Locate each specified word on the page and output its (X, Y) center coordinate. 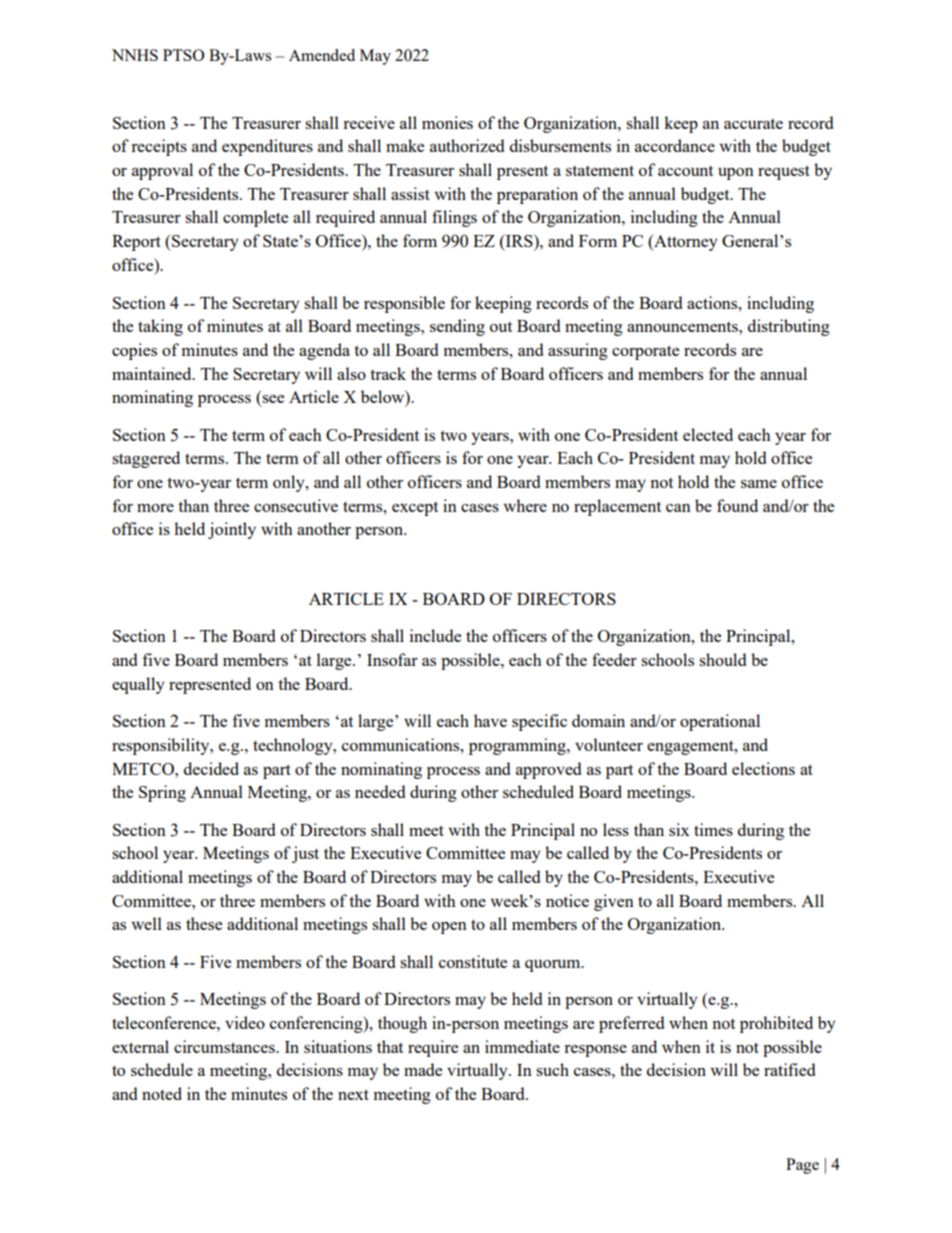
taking (160, 327)
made (423, 1069)
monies (447, 122)
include (435, 635)
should (722, 659)
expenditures (267, 147)
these (204, 923)
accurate (753, 124)
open (449, 928)
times (713, 829)
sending (457, 327)
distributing (789, 327)
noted (162, 1093)
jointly (232, 530)
